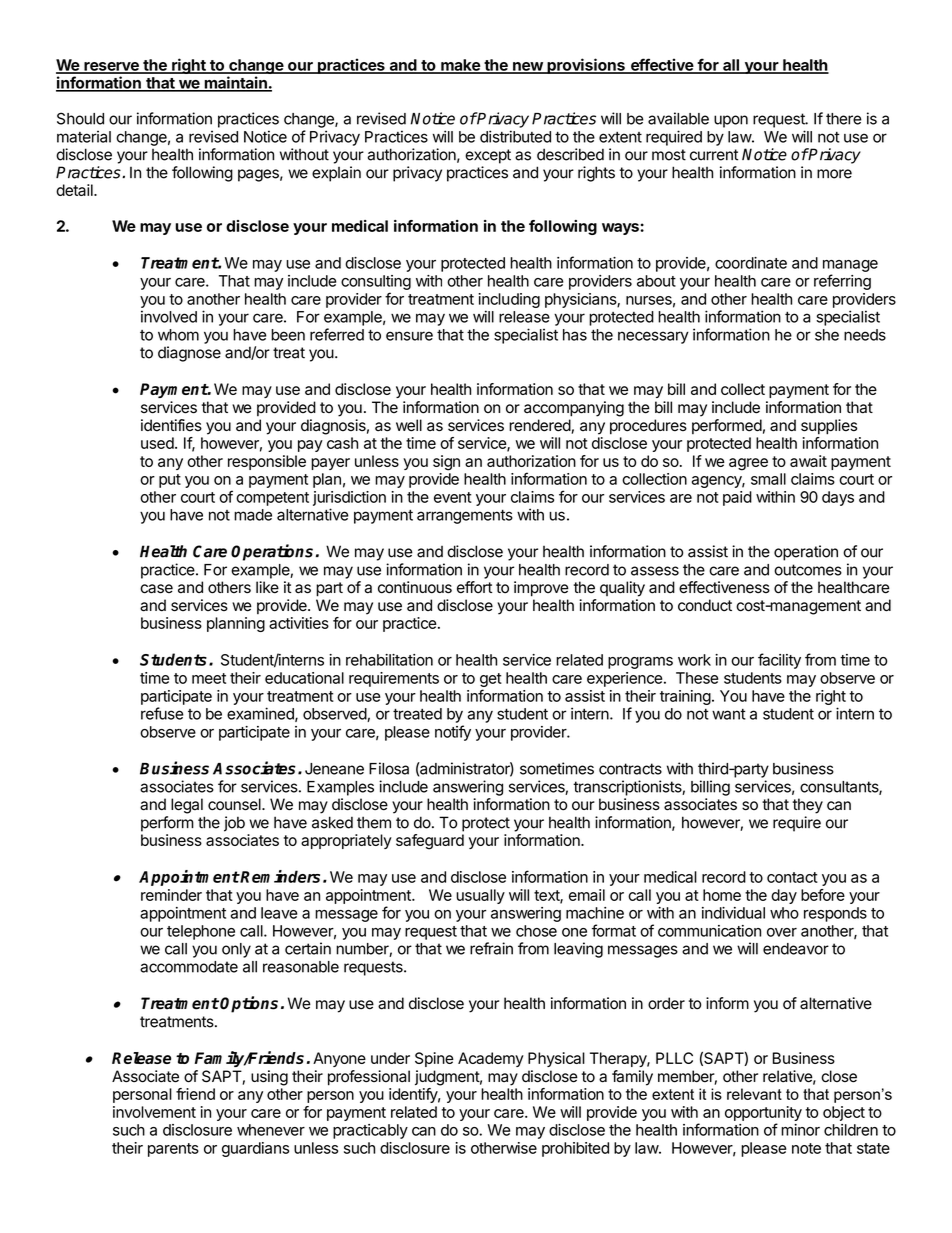 The image size is (952, 1233). I want to click on make, so click(460, 66).
